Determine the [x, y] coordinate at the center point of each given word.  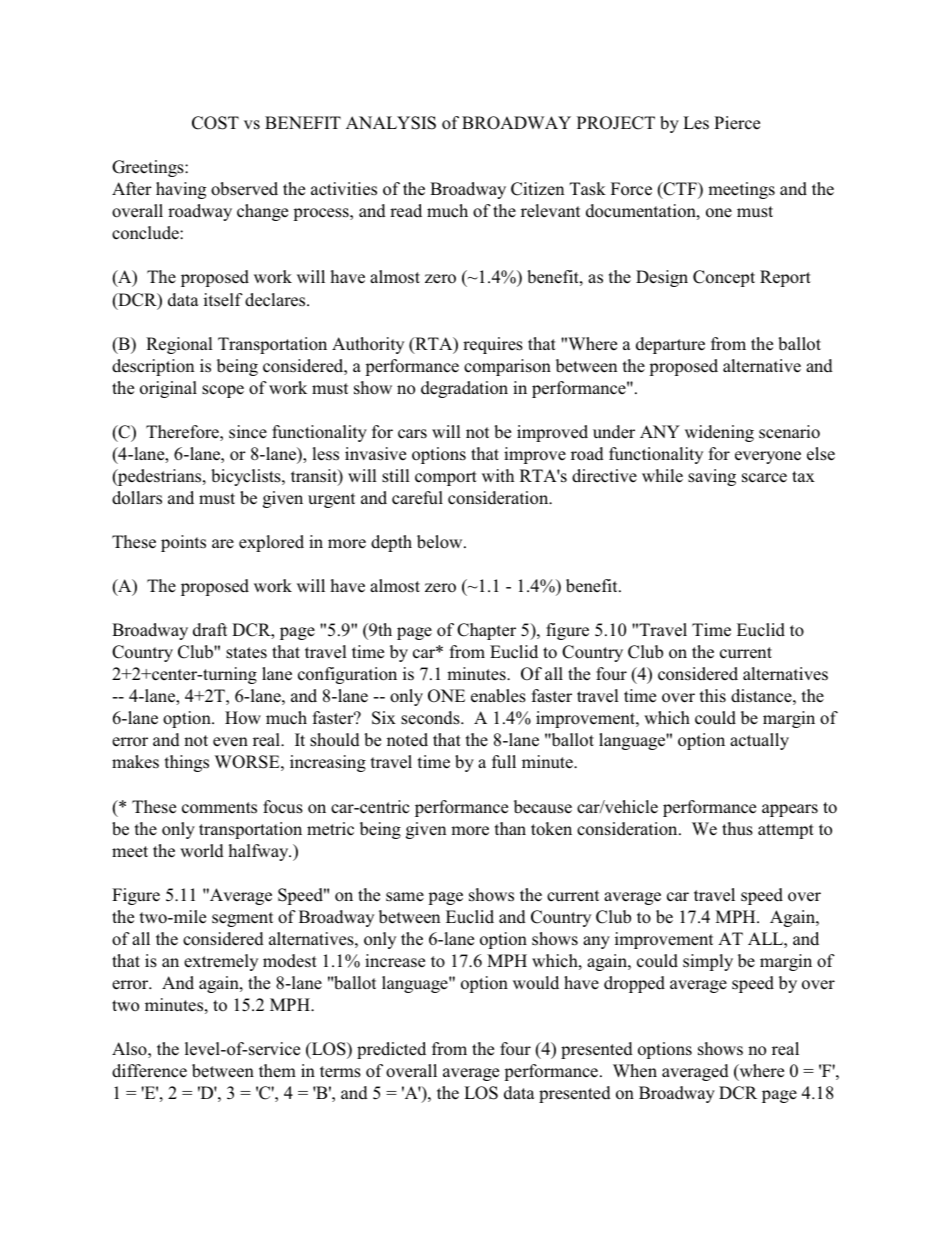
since [248, 432]
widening [719, 433]
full [504, 761]
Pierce [737, 123]
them [277, 1071]
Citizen [537, 189]
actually [759, 741]
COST [215, 123]
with [498, 475]
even [230, 742]
